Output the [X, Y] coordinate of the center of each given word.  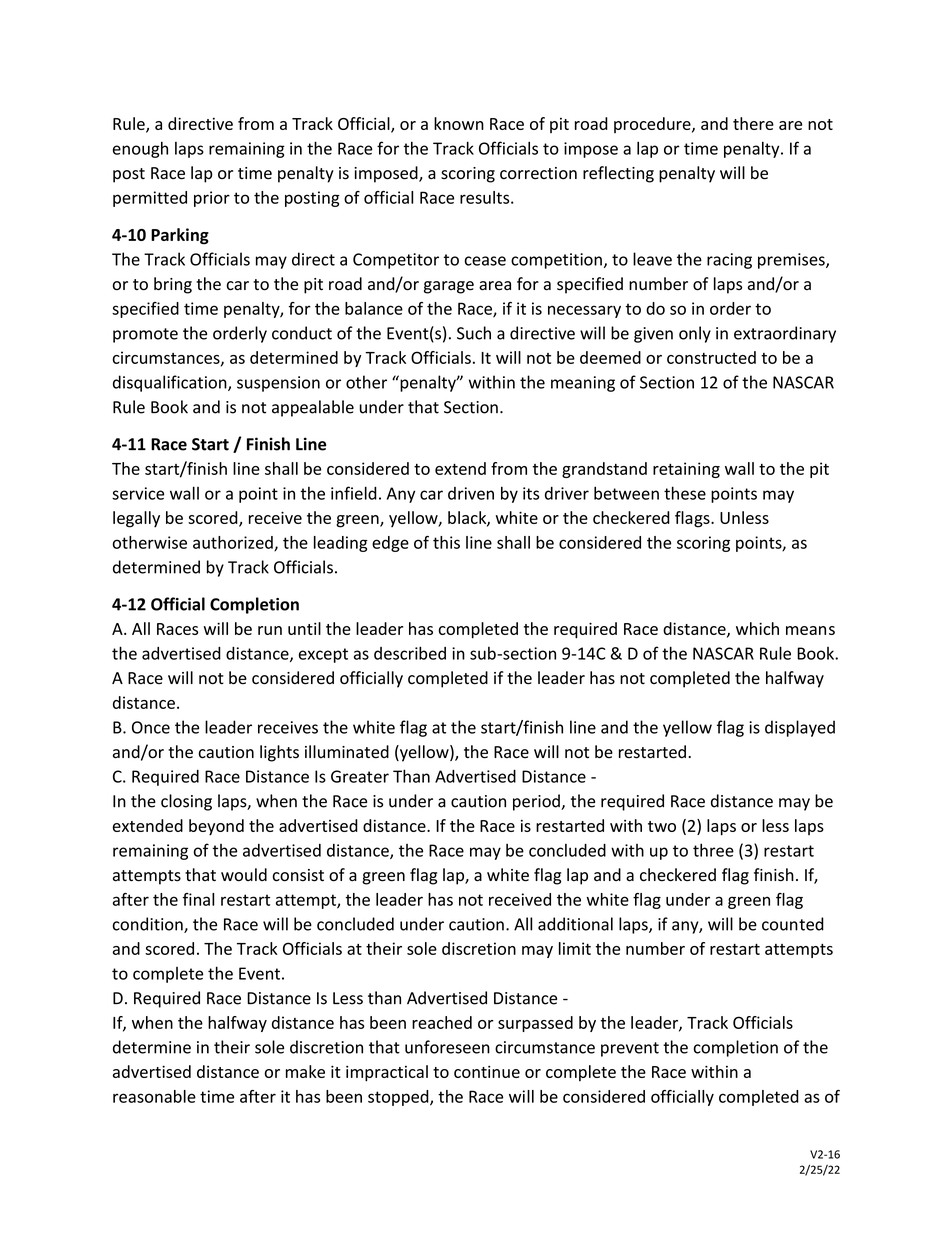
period [537, 802]
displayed [800, 728]
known [459, 123]
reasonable [154, 1096]
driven [471, 493]
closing [186, 802]
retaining [686, 470]
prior [212, 199]
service [138, 493]
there [753, 123]
